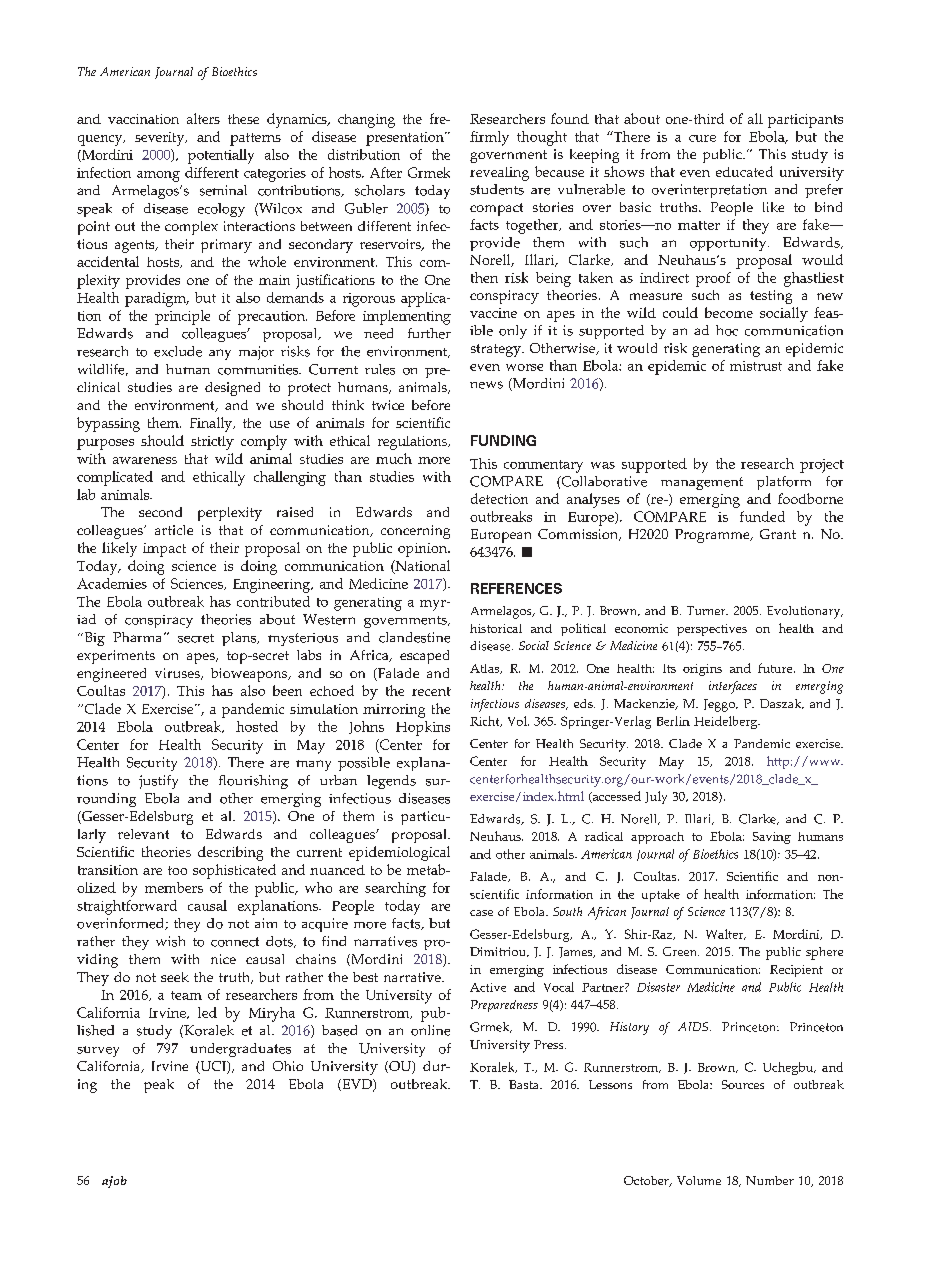 This page has height=1271, width=952. What do you see at coordinates (744, 171) in the page?
I see `educated` at bounding box center [744, 171].
